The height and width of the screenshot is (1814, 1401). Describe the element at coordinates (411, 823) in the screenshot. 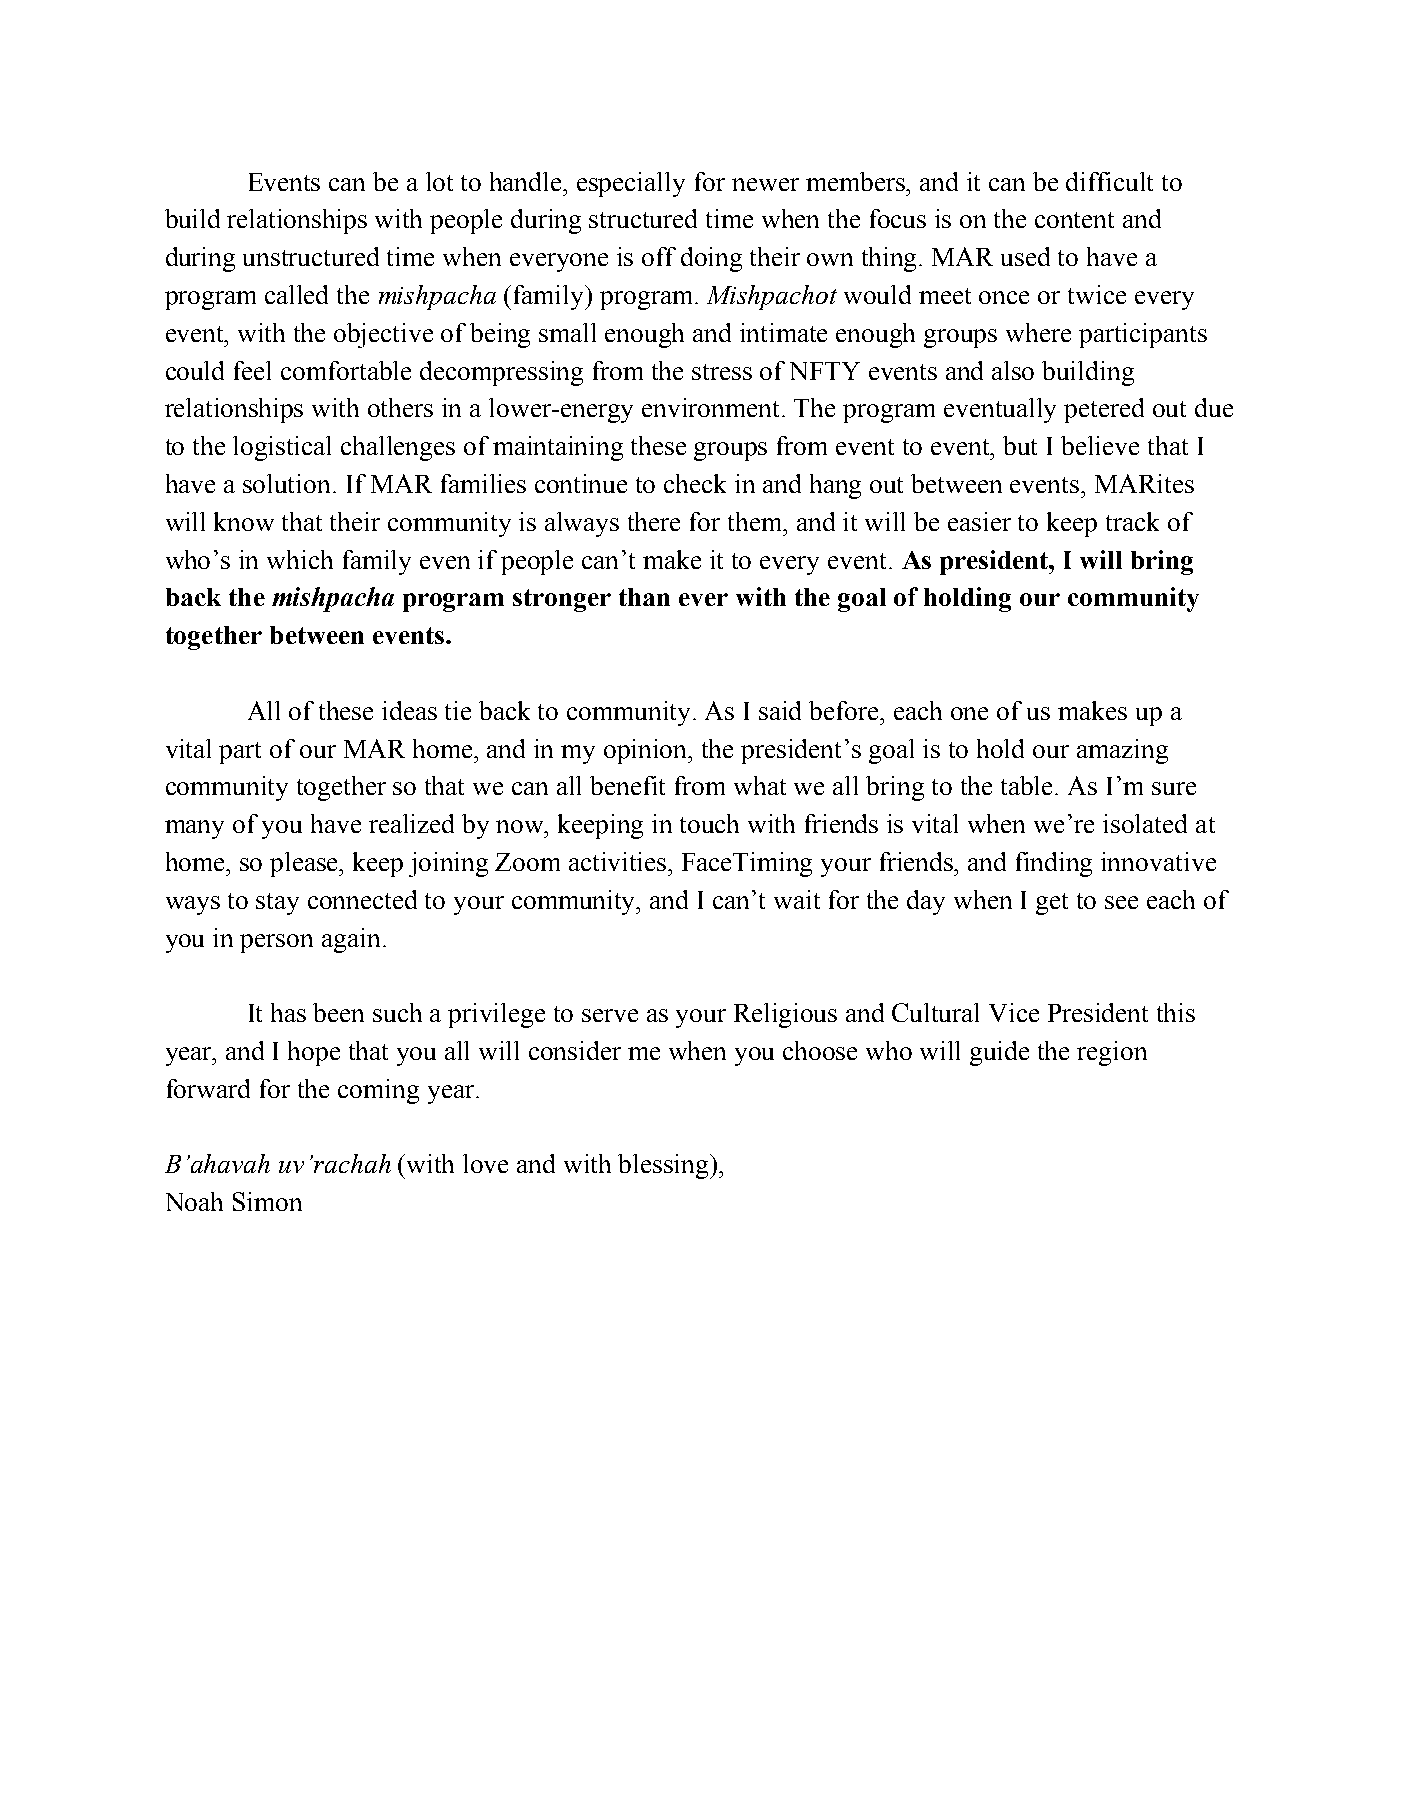

I see `realized` at that location.
